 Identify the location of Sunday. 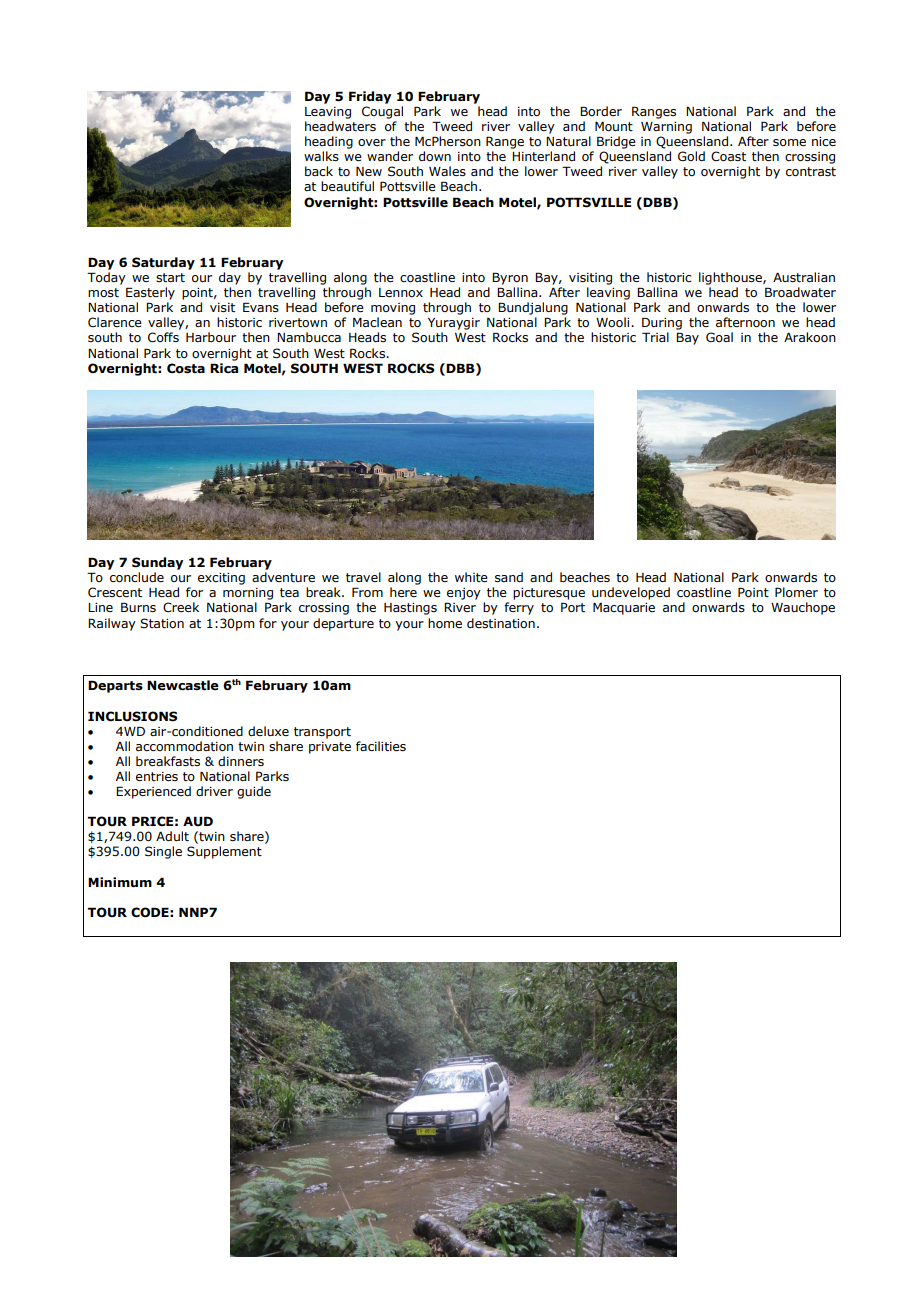
(157, 563).
